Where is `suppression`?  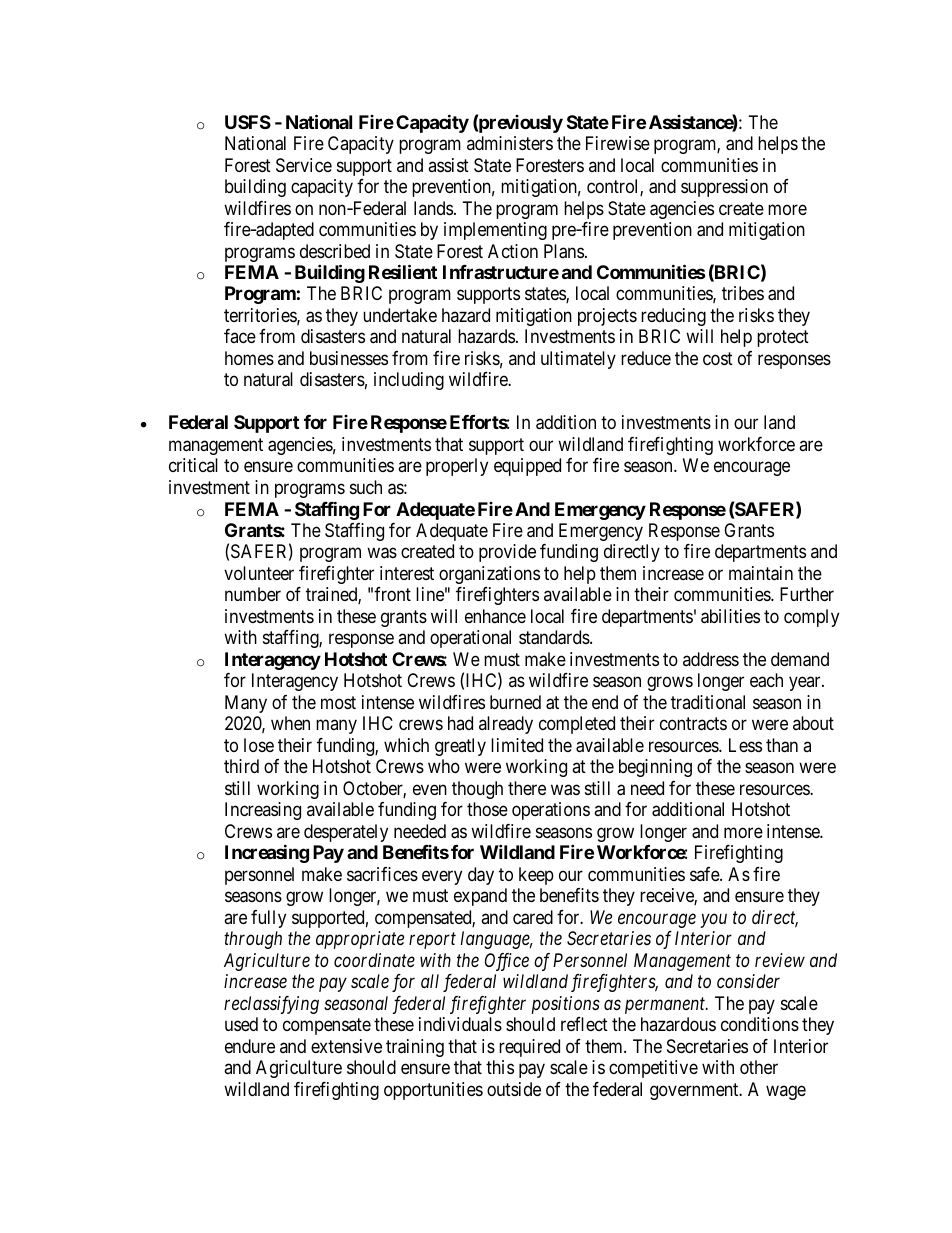
suppression is located at coordinates (724, 188).
